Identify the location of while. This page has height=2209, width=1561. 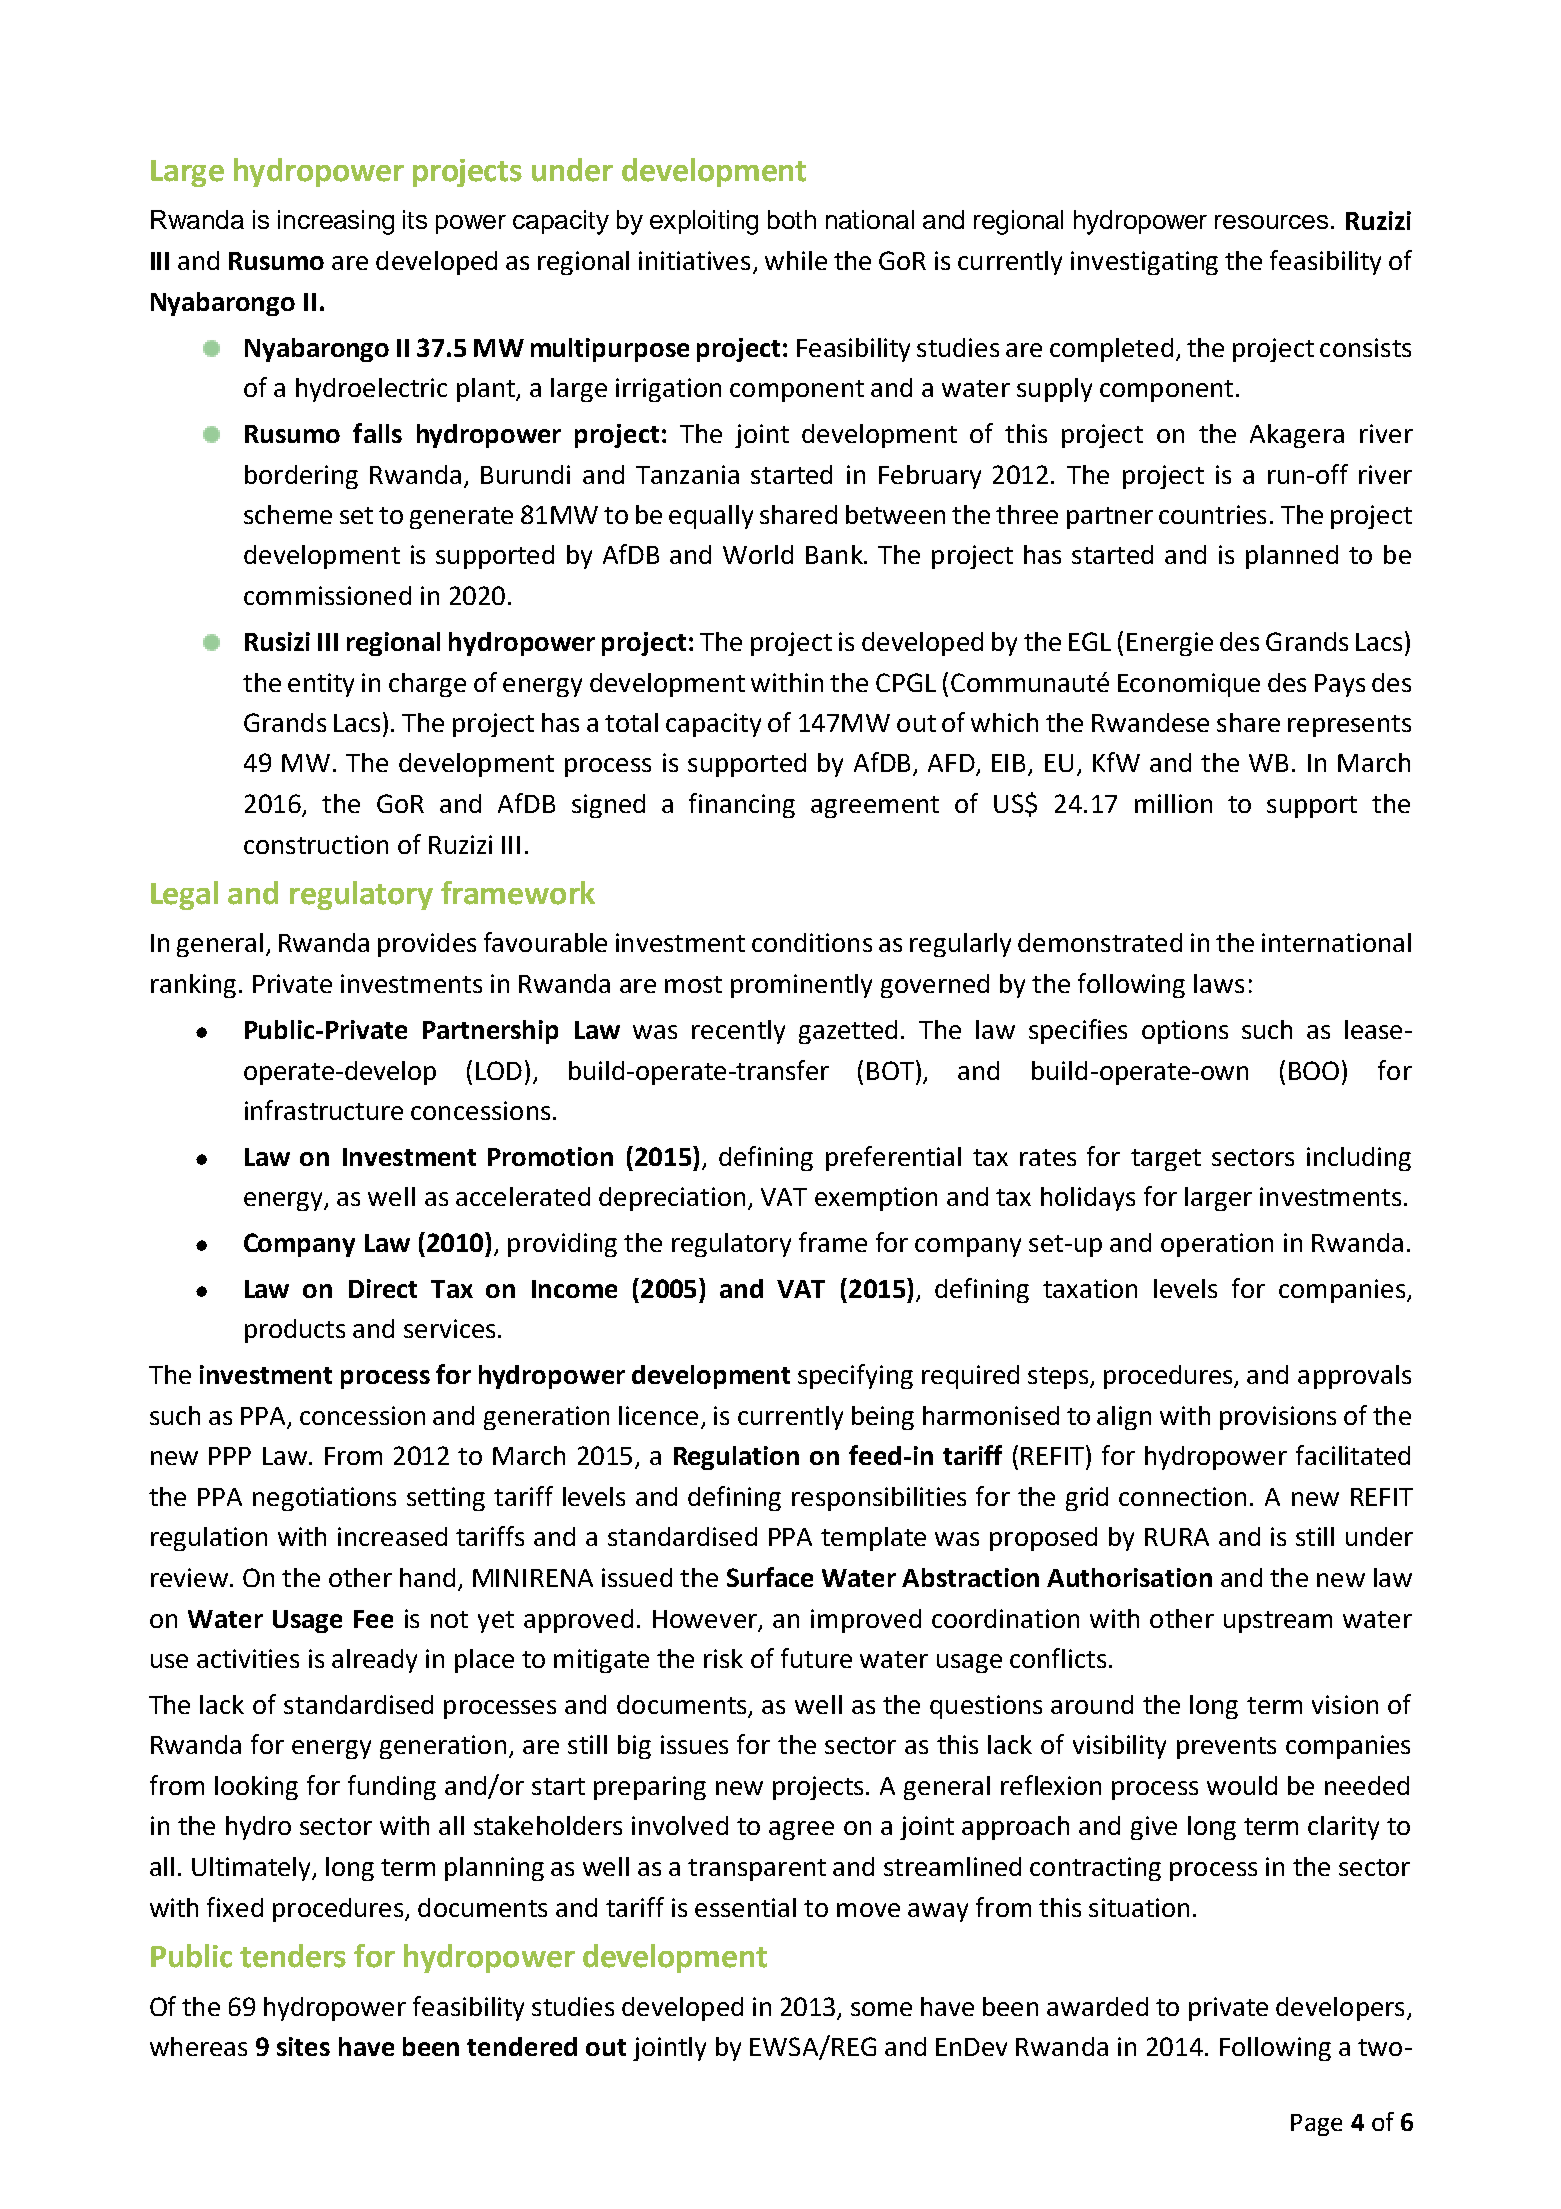
(796, 260).
